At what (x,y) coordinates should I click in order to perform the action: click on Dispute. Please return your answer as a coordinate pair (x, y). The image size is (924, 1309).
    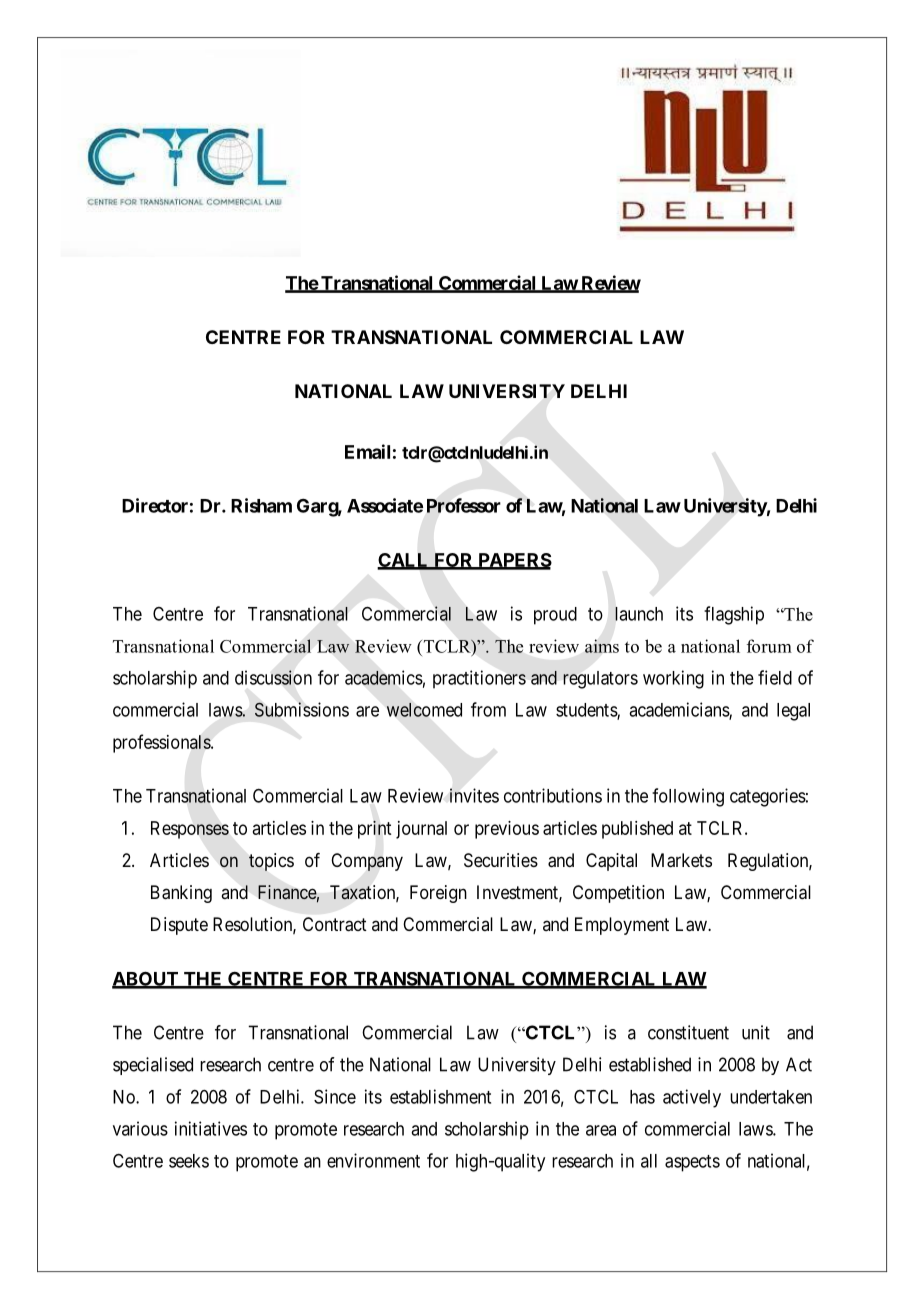
    Looking at the image, I should click on (179, 926).
